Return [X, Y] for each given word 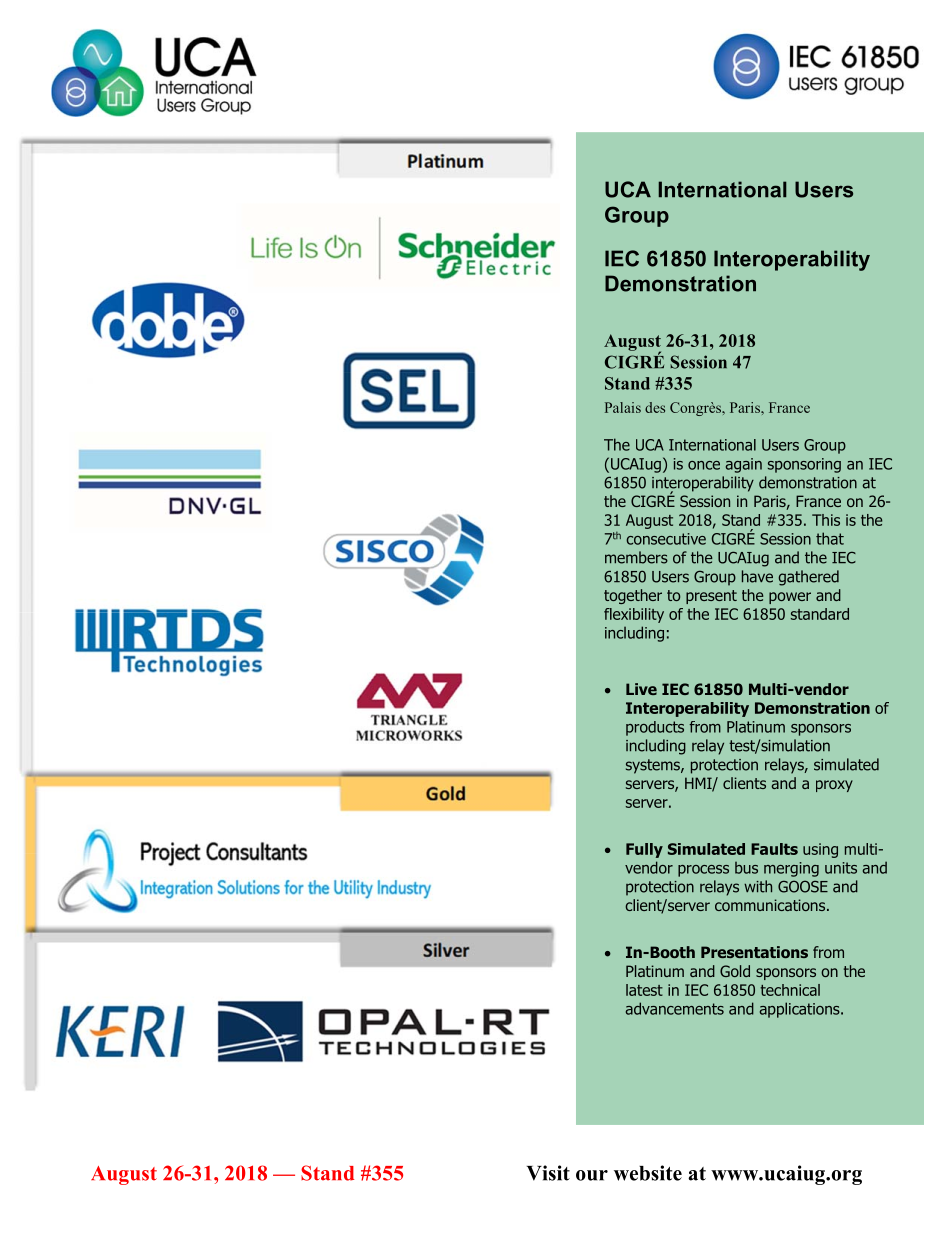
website [648, 1173]
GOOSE [803, 886]
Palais [623, 407]
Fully [644, 850]
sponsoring [804, 465]
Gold [735, 971]
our [592, 1175]
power [790, 598]
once [704, 465]
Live [641, 689]
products [655, 728]
